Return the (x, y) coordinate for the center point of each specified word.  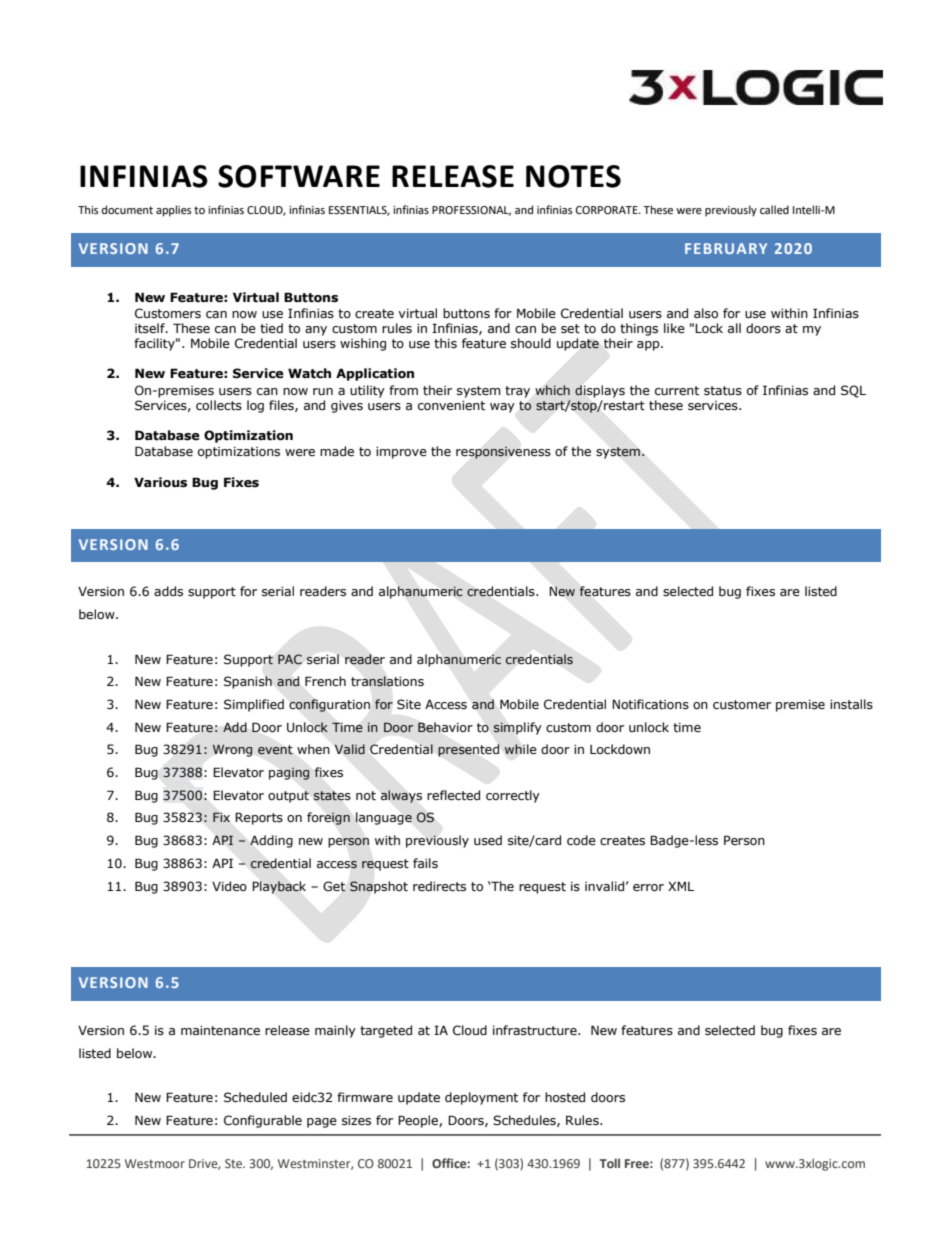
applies (173, 211)
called (774, 209)
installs (851, 704)
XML (681, 886)
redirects (439, 886)
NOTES (573, 176)
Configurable (263, 1121)
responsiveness (503, 452)
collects (219, 405)
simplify (517, 728)
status (723, 391)
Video (229, 886)
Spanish (248, 682)
